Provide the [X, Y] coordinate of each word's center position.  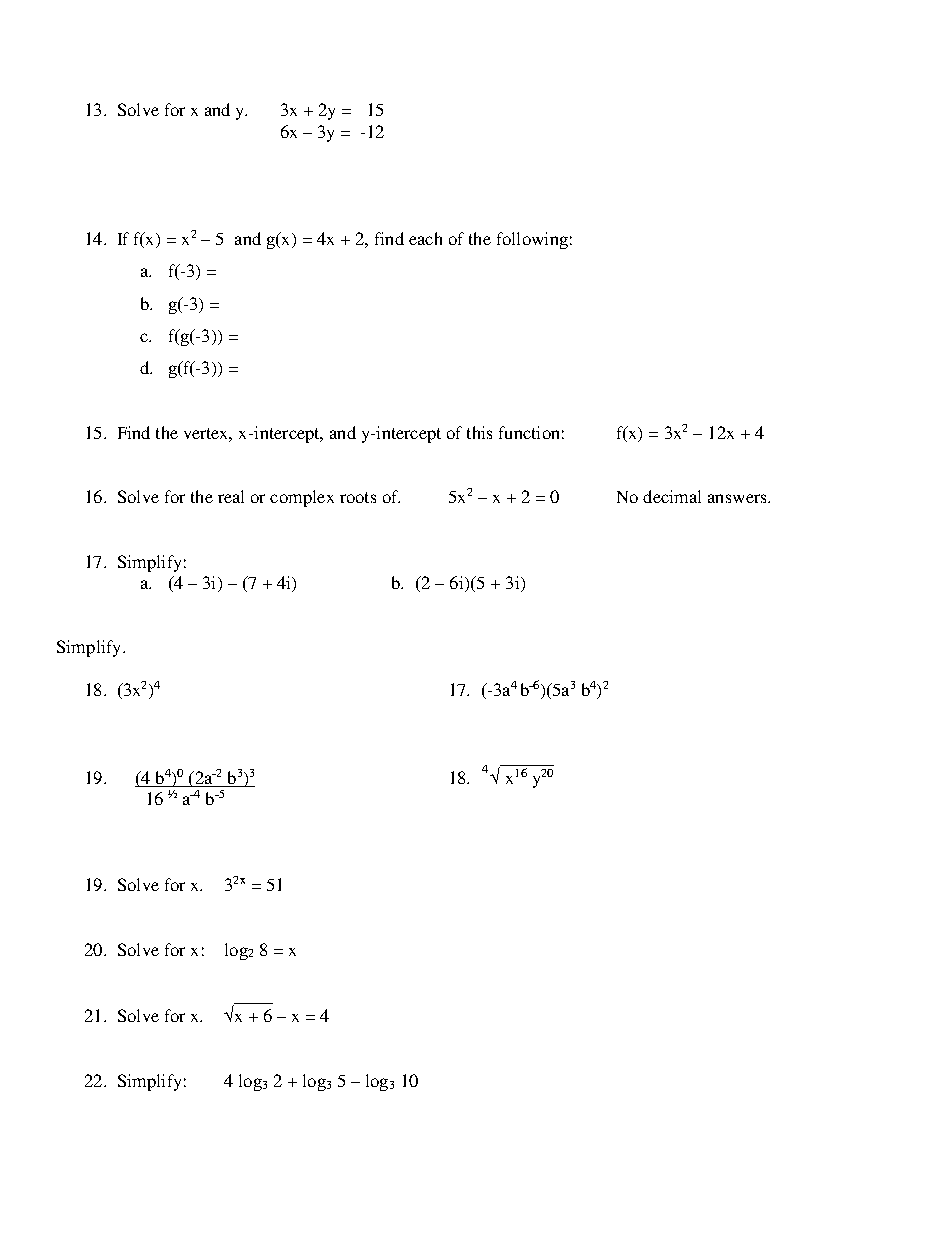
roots [358, 497]
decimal [672, 496]
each [425, 238]
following [532, 240]
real [231, 496]
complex [302, 498]
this [479, 432]
